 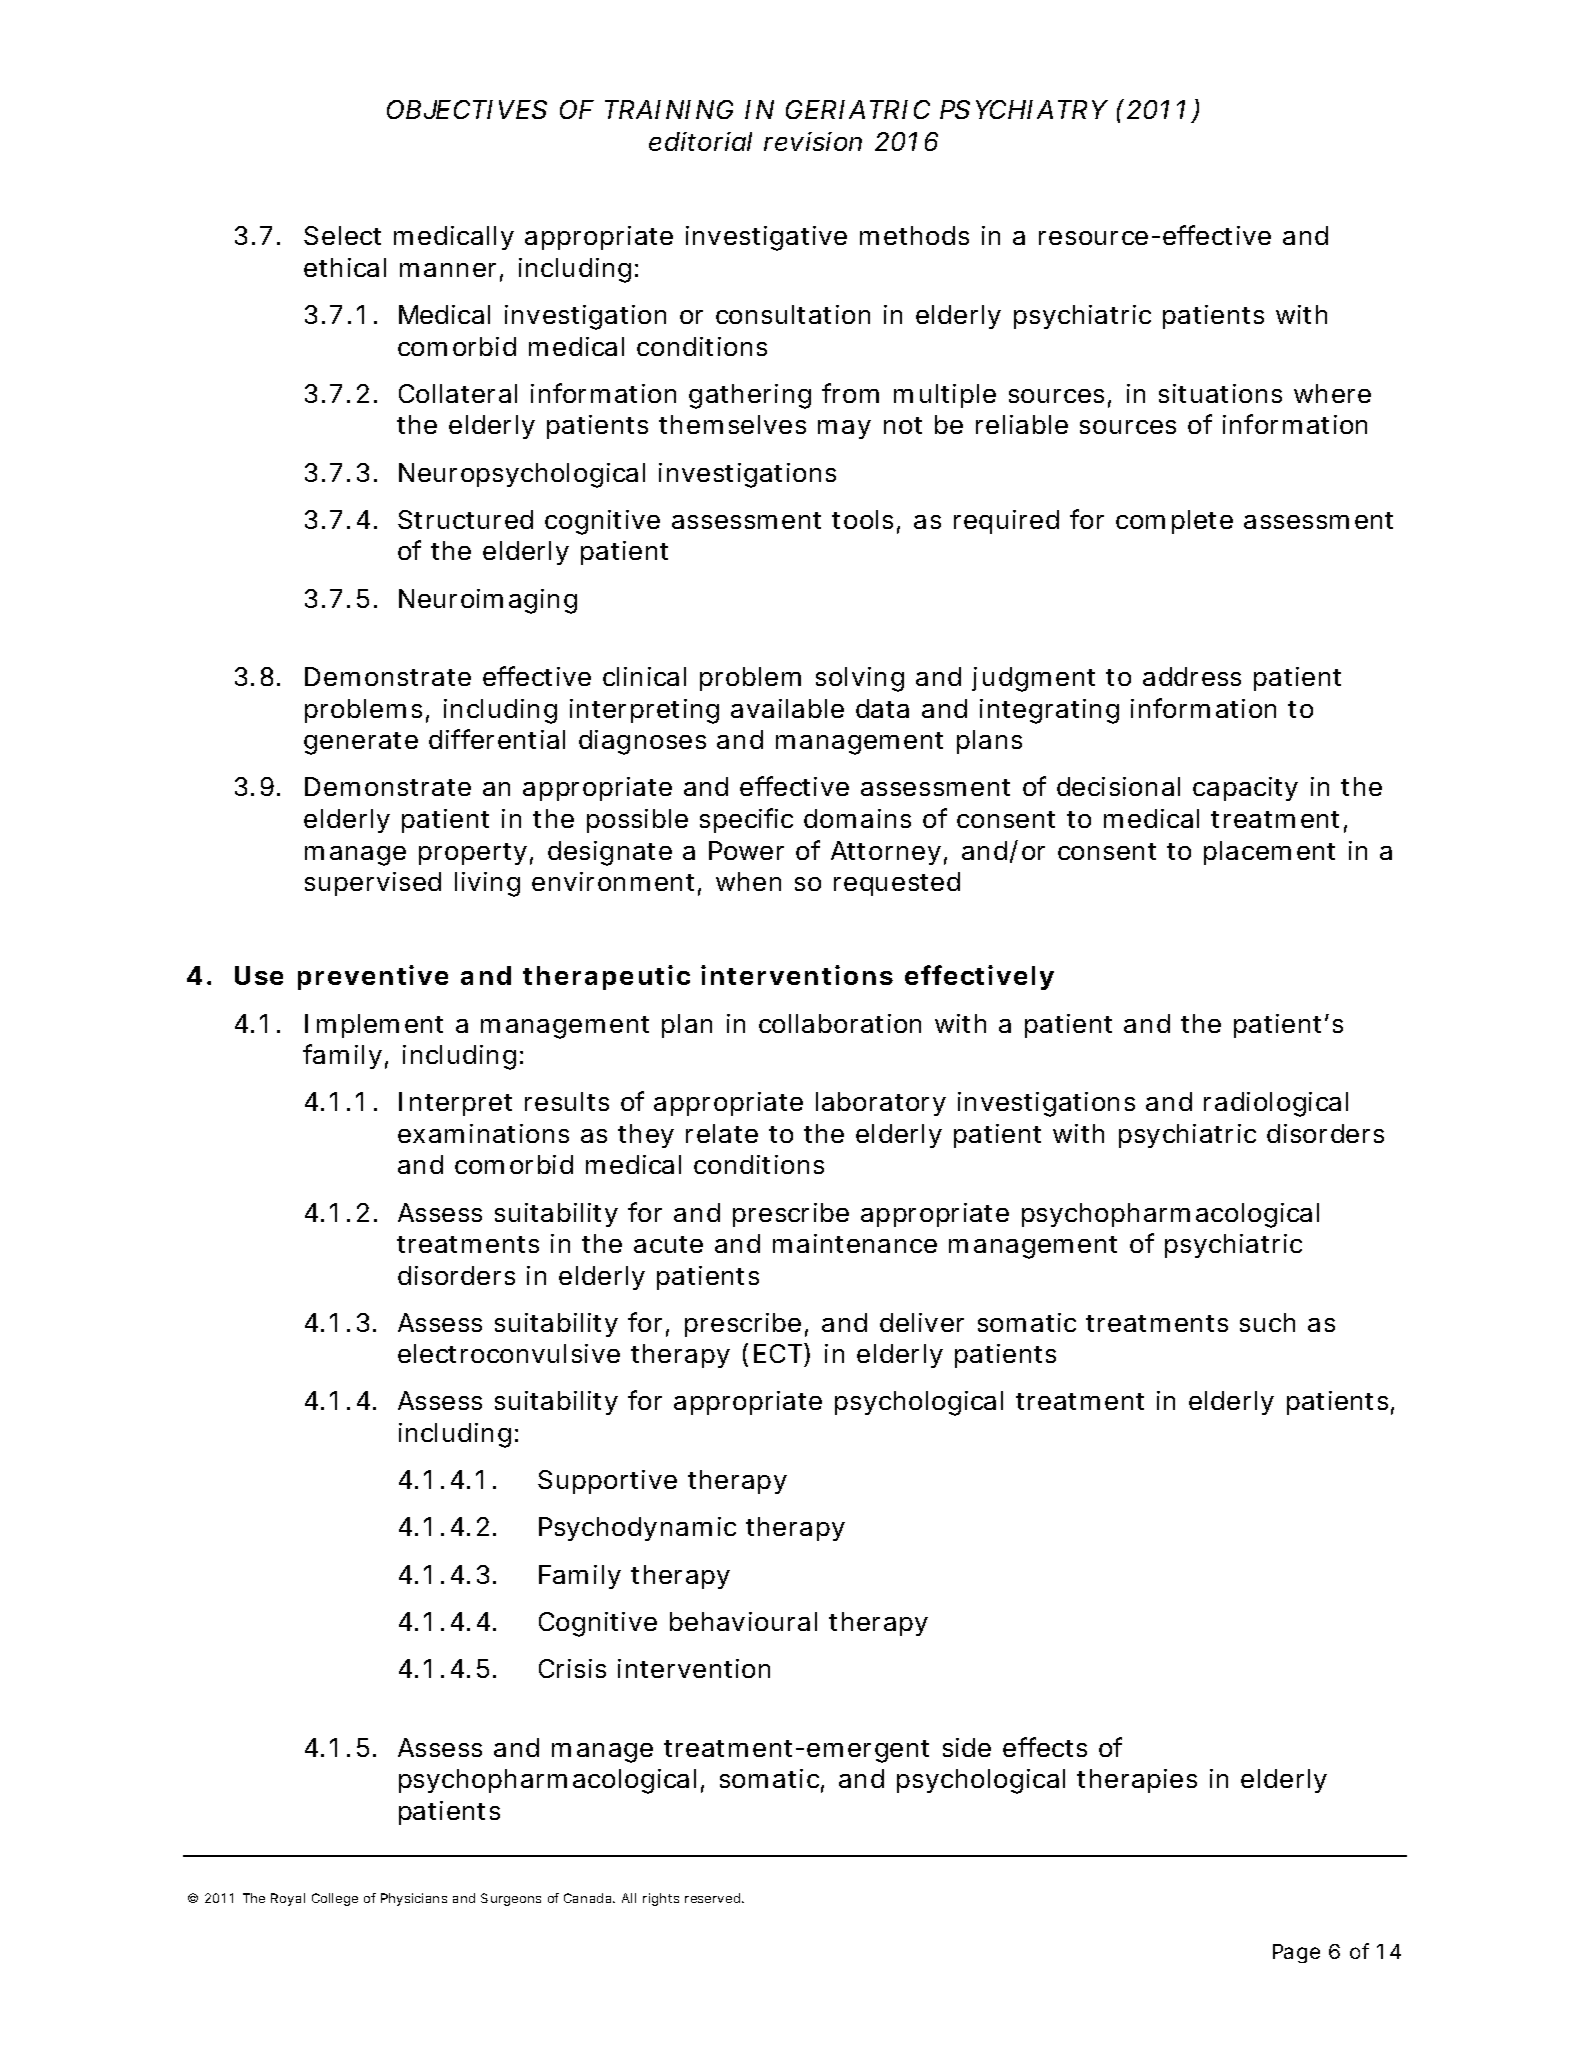 I want to click on PSYCHIATRY, so click(x=1023, y=109).
